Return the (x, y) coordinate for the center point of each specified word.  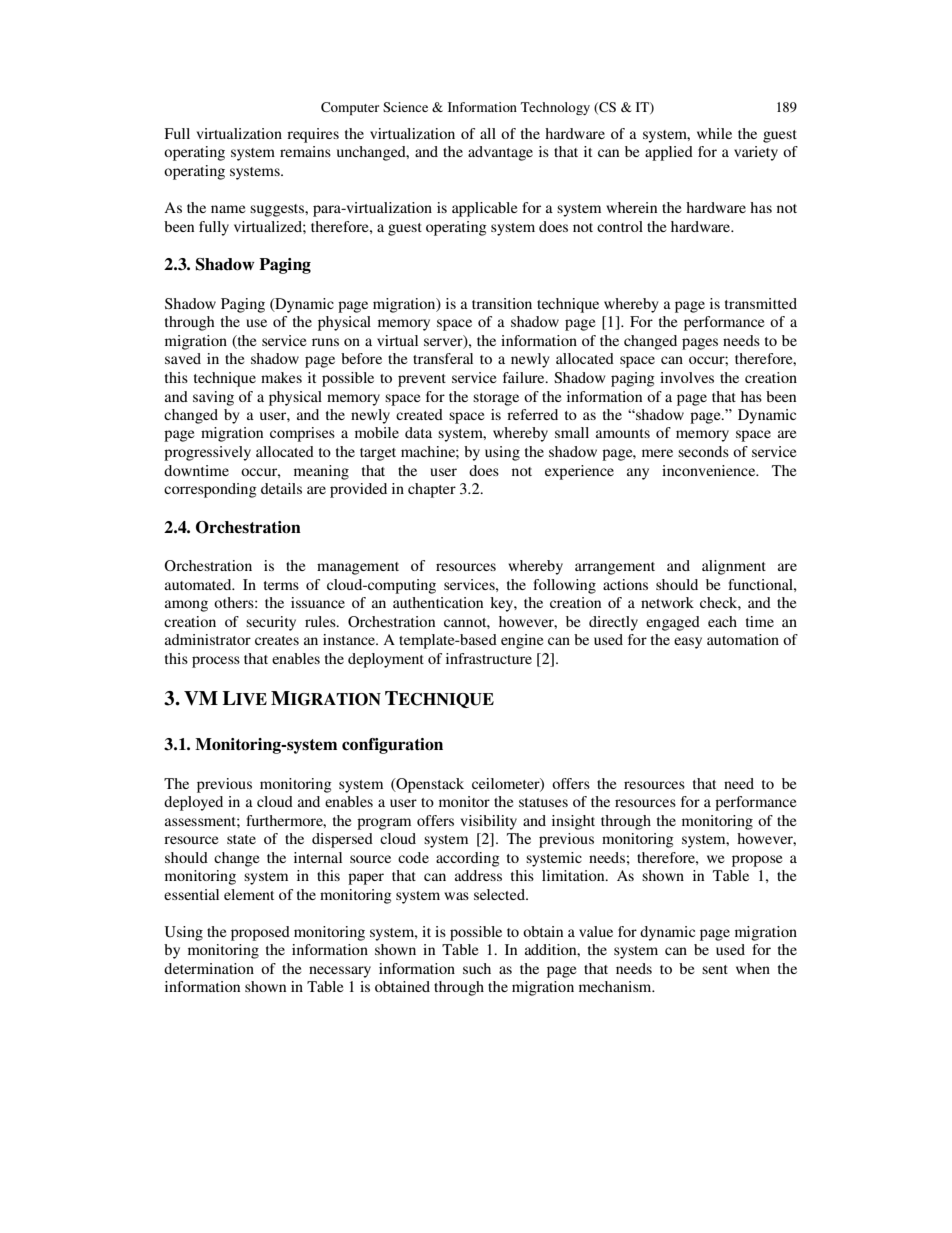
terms (281, 585)
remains (305, 151)
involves (687, 377)
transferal (443, 358)
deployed (193, 803)
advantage (500, 153)
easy (688, 643)
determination (209, 968)
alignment (734, 567)
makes (281, 377)
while (714, 133)
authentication (438, 602)
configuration (392, 746)
